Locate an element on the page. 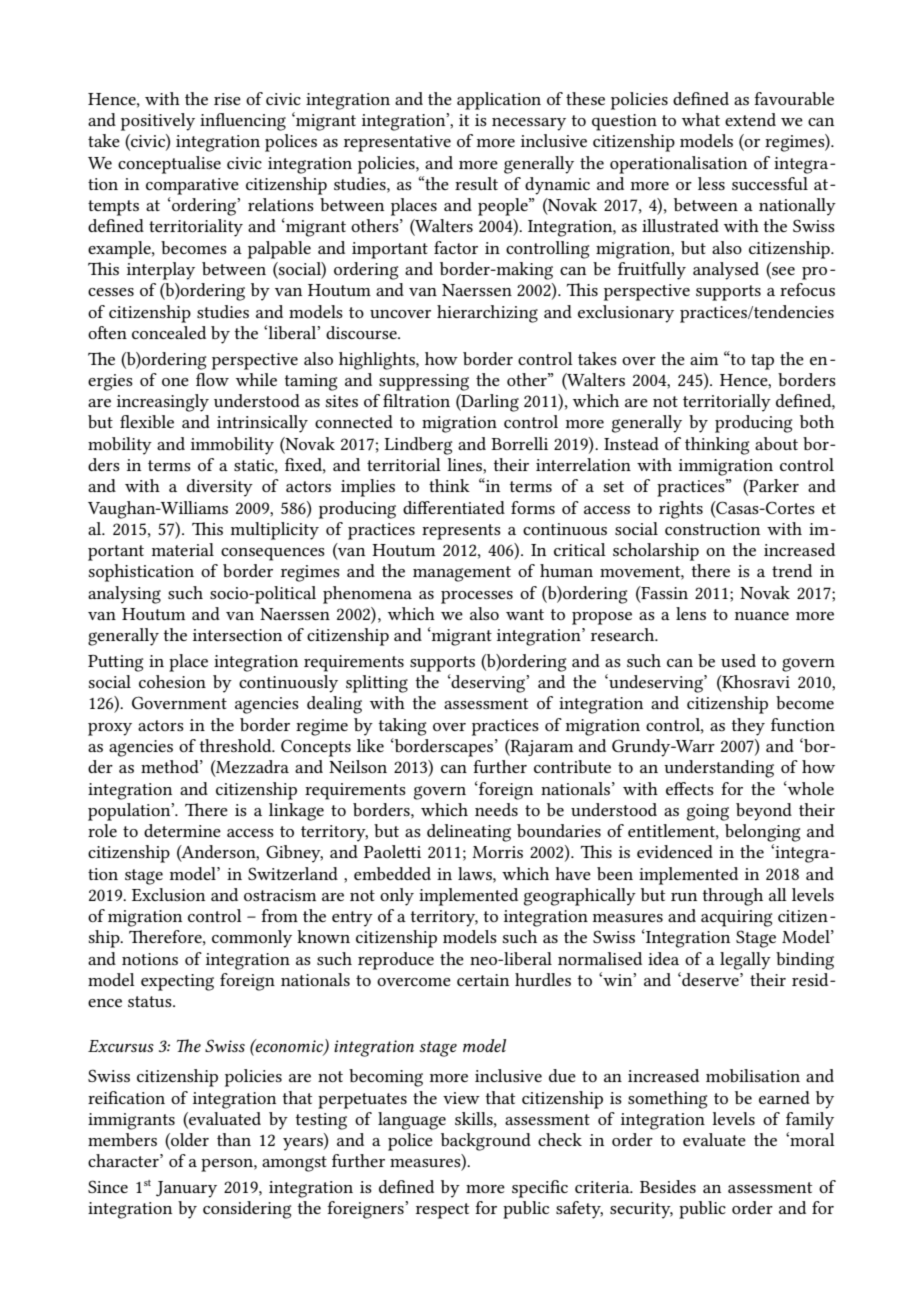 This page has width=924, height=1307. extend is located at coordinates (750, 119).
